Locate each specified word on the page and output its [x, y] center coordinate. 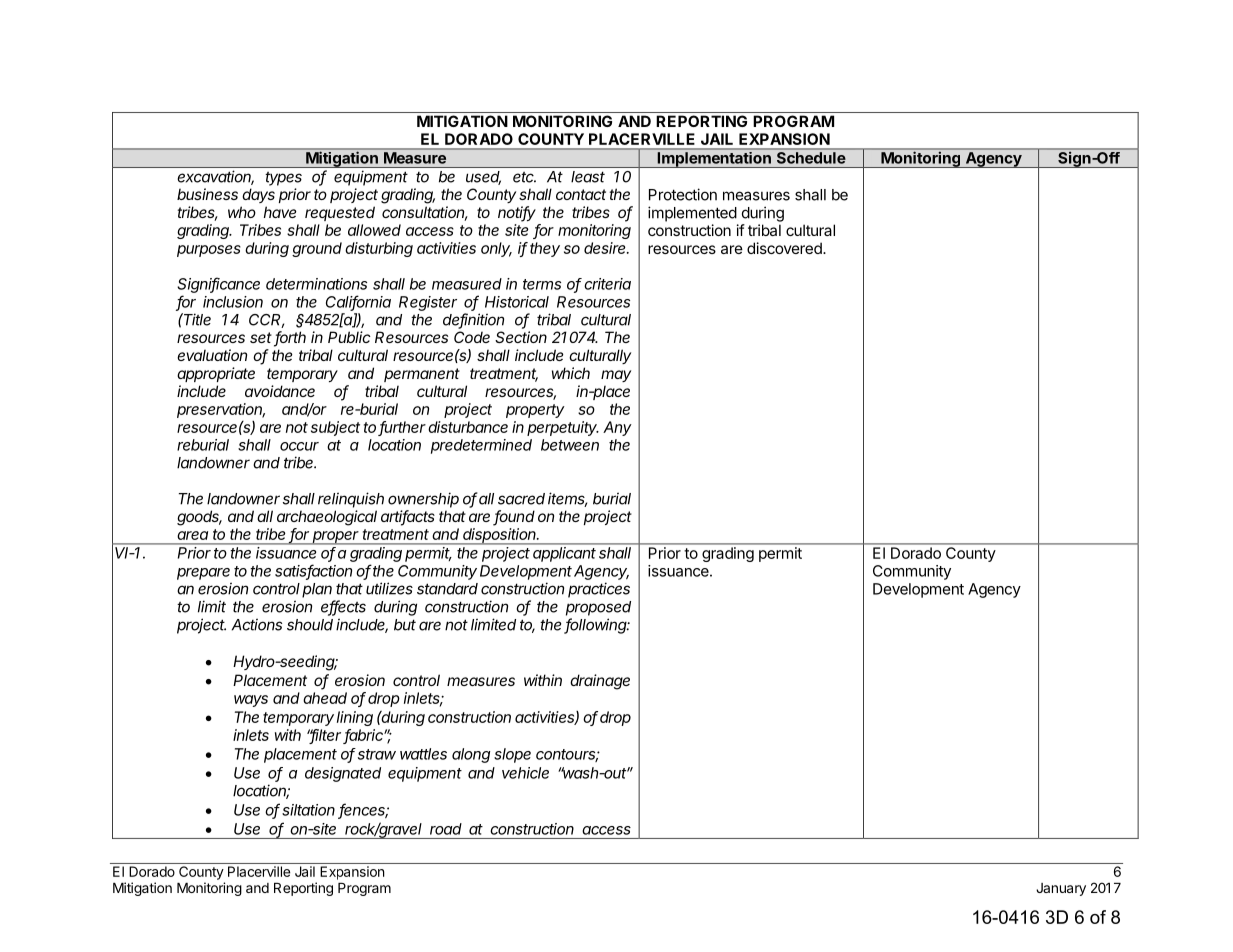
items [567, 499]
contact [581, 194]
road [446, 829]
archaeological [327, 518]
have [280, 212]
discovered [785, 248]
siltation [308, 810]
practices [599, 590]
